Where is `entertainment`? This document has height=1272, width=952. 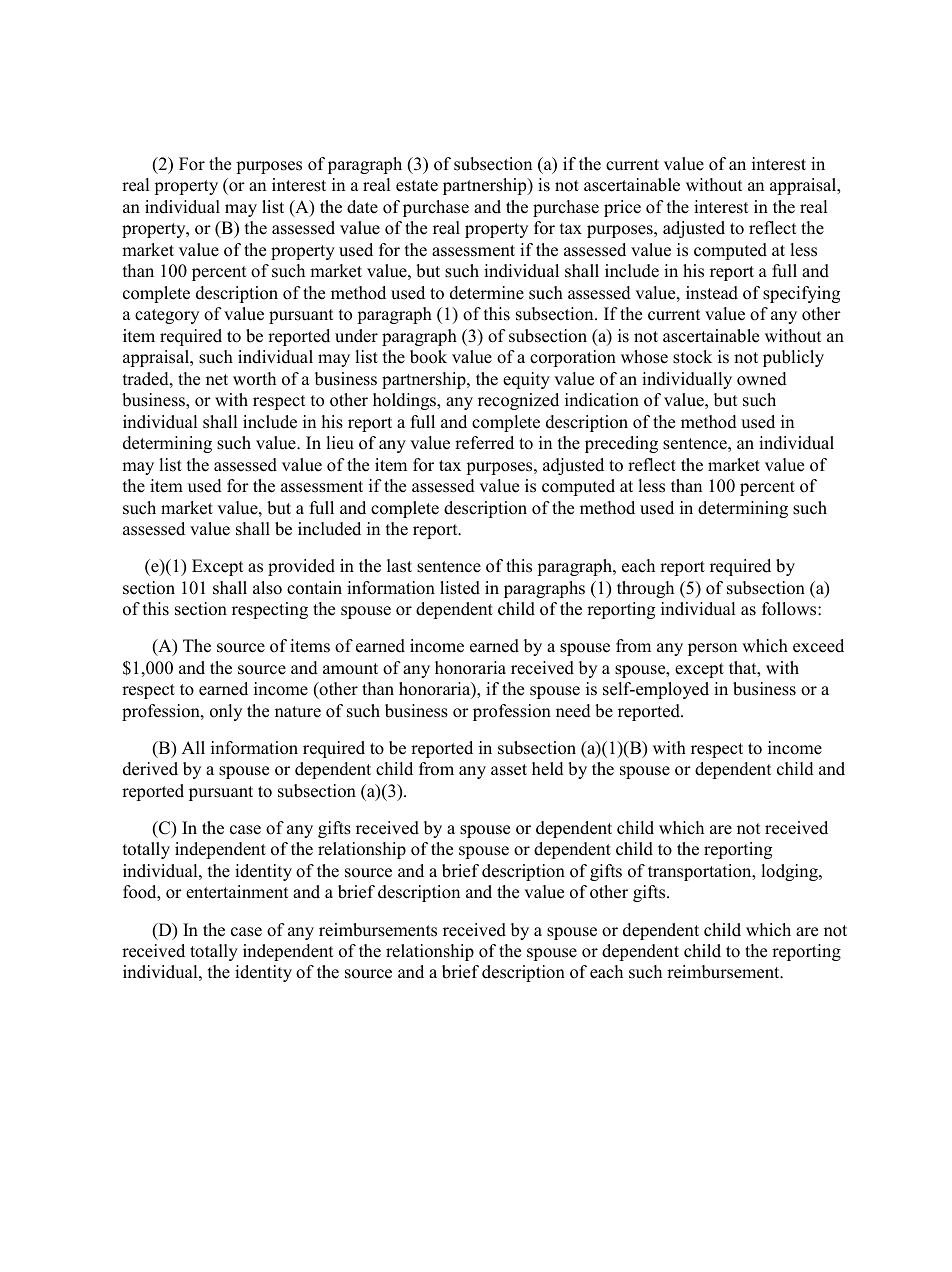
entertainment is located at coordinates (237, 892).
